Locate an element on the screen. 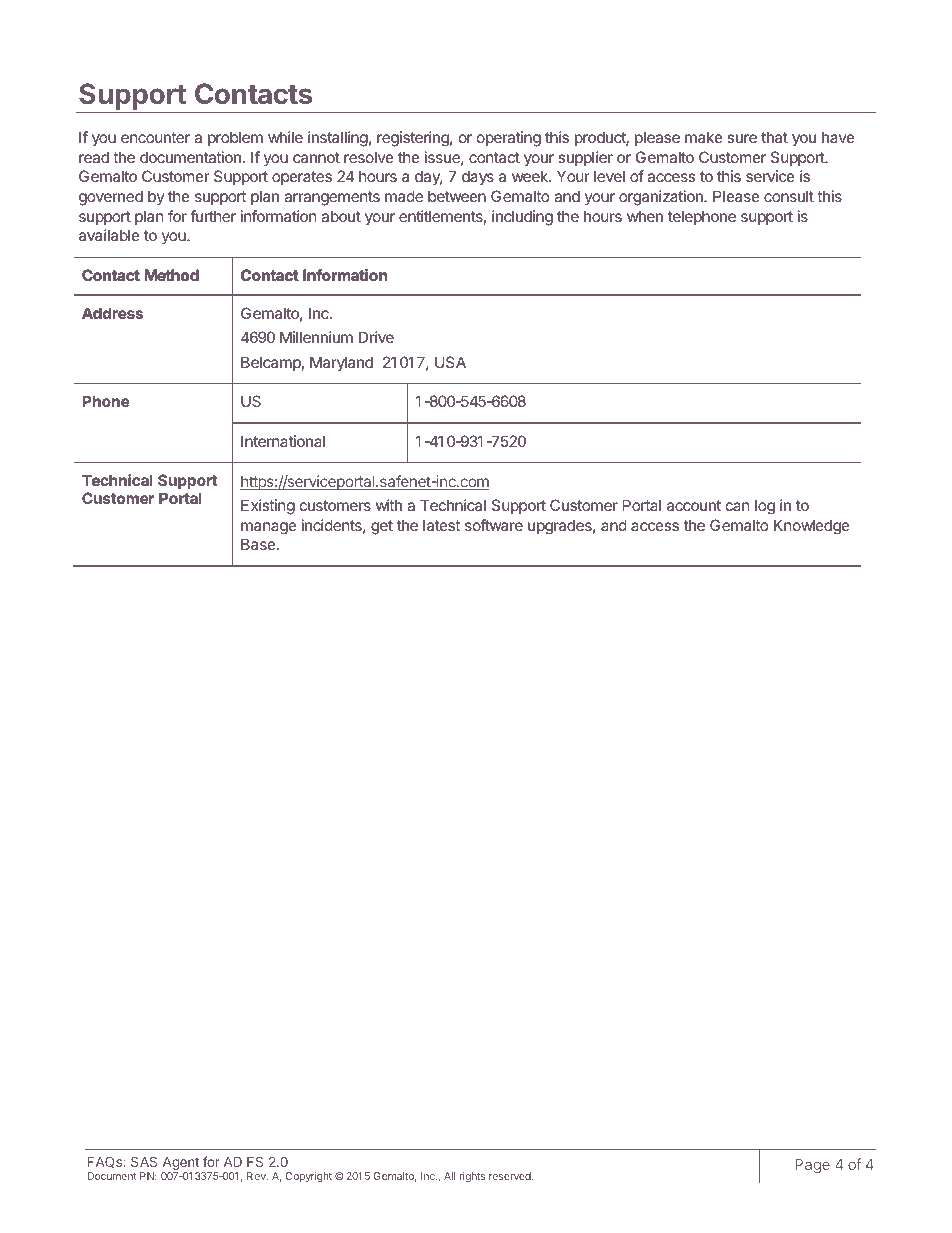 The height and width of the screenshot is (1233, 952). Knowledge is located at coordinates (812, 527).
